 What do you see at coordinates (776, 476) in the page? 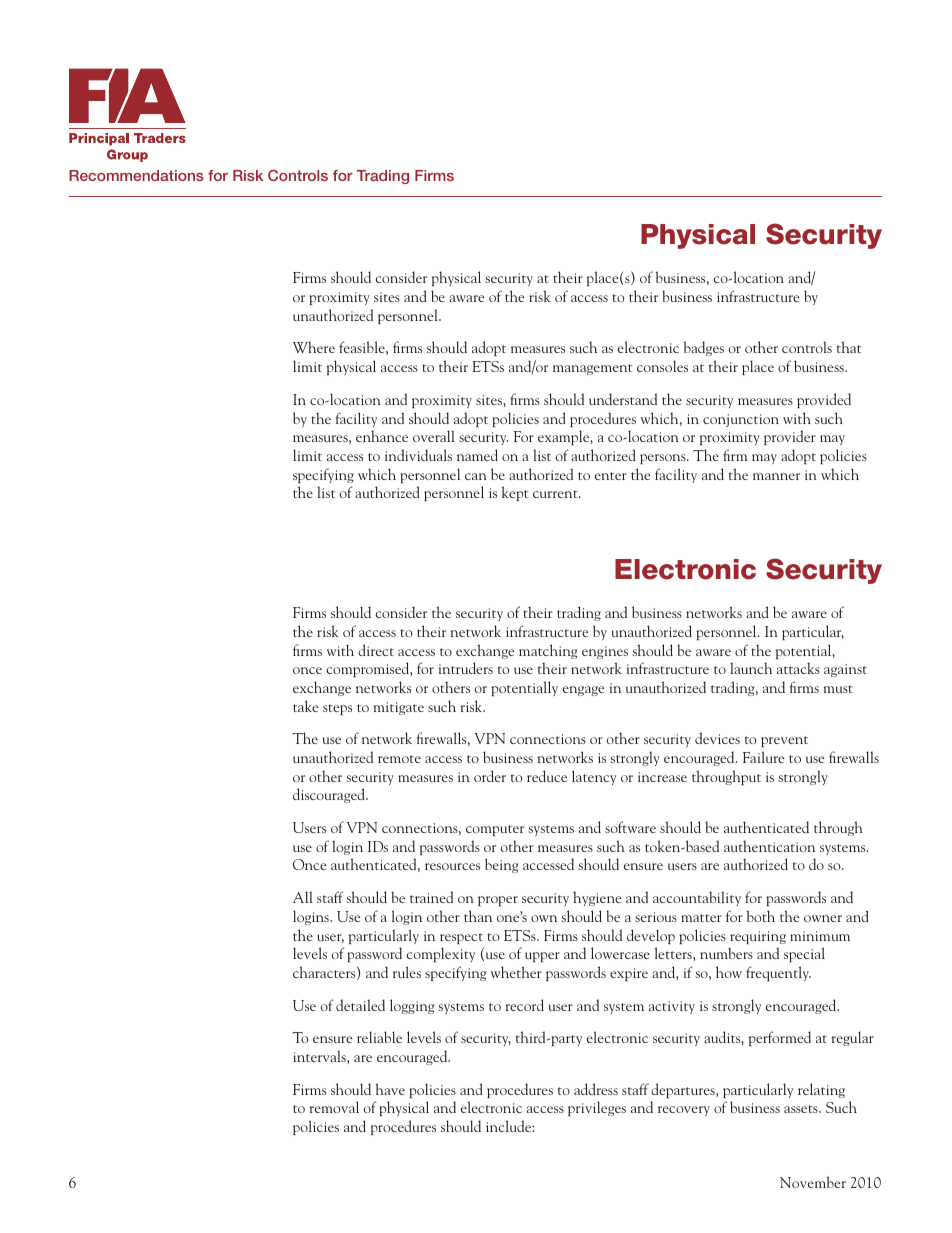
I see `manner` at bounding box center [776, 476].
